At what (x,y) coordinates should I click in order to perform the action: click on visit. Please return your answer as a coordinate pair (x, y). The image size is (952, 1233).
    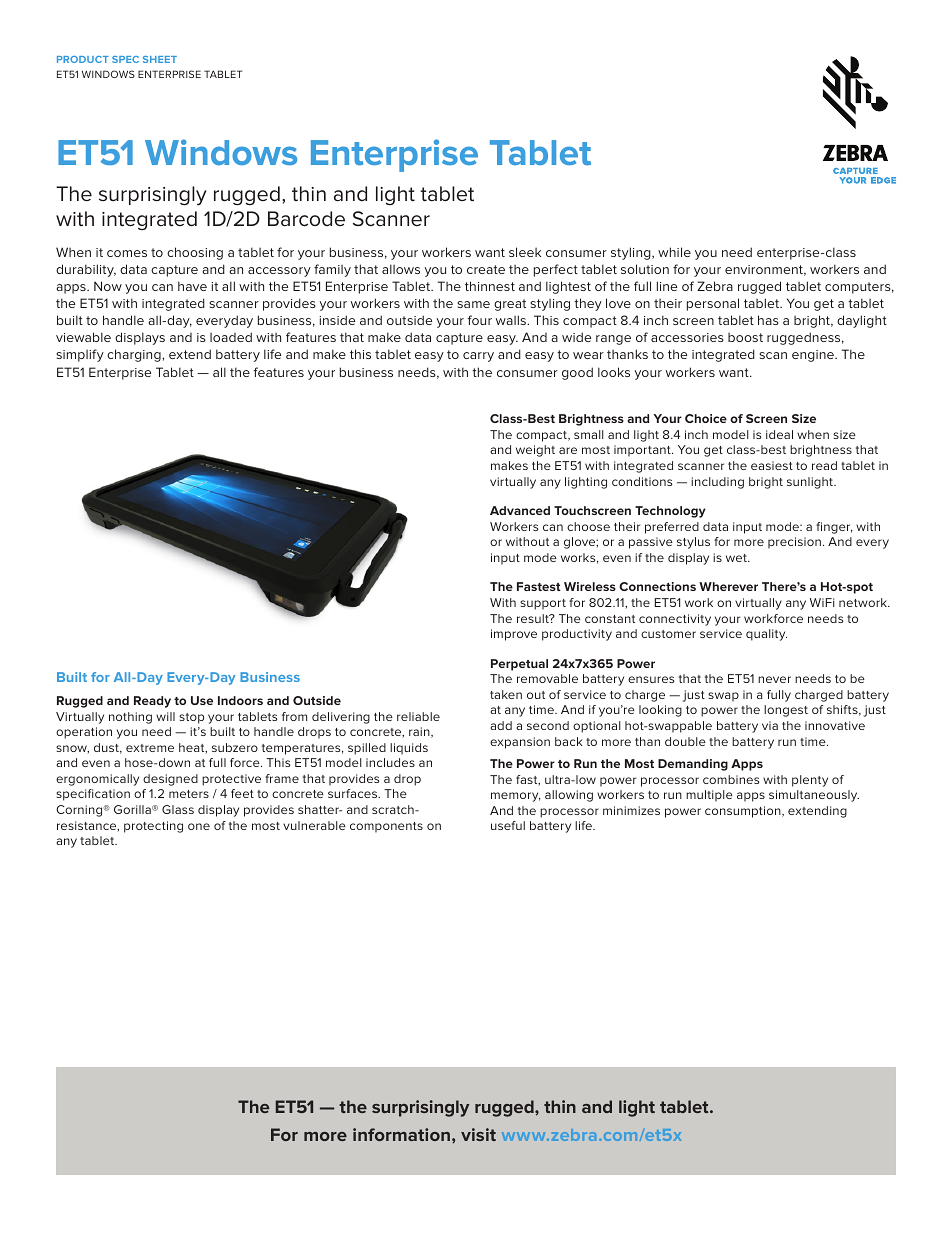
    Looking at the image, I should click on (478, 1134).
